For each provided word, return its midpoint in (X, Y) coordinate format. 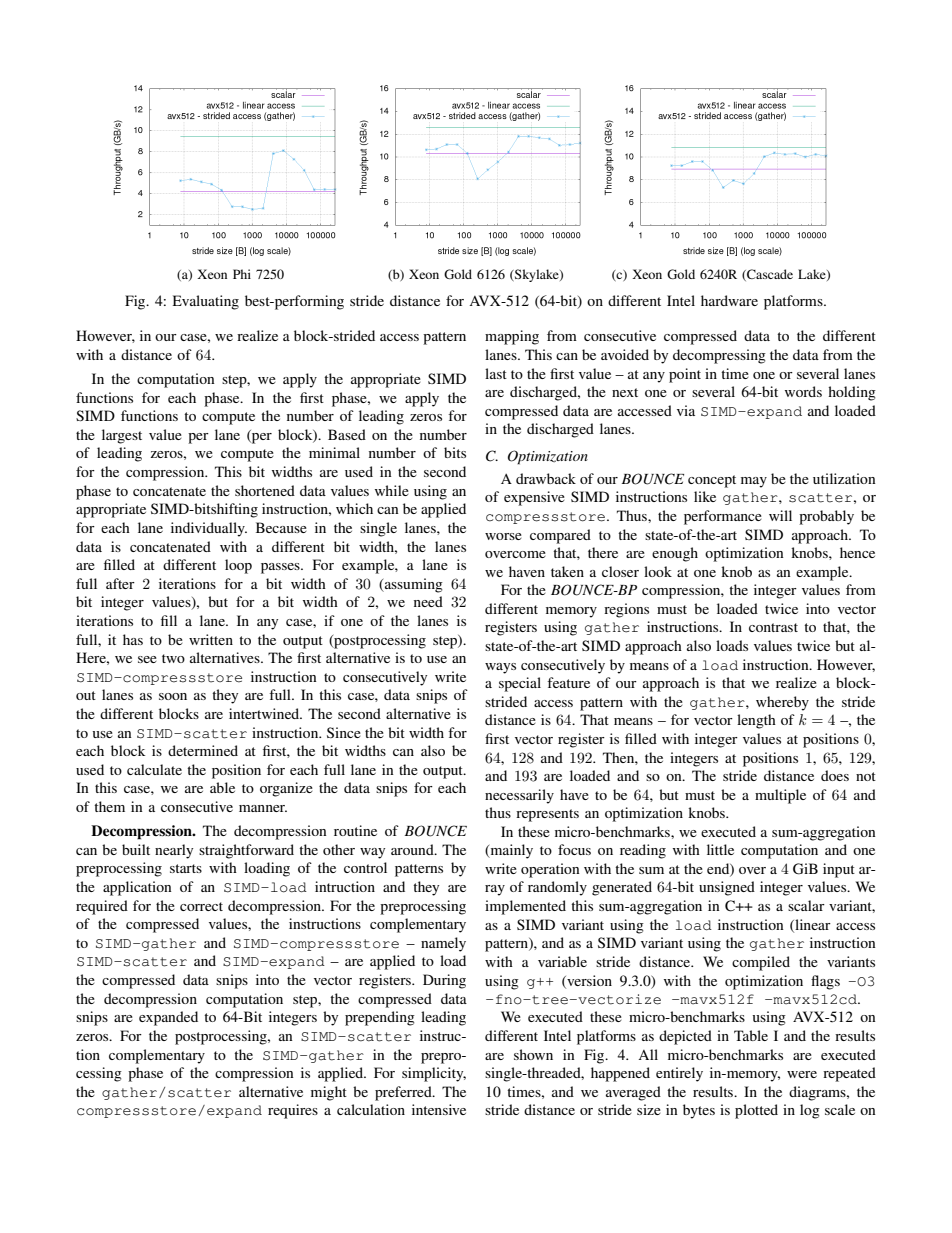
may (754, 482)
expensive (534, 498)
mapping (512, 337)
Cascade (769, 275)
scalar (806, 905)
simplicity (434, 1074)
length (756, 721)
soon (173, 696)
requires (293, 1111)
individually (209, 529)
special (520, 684)
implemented (525, 907)
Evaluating (206, 302)
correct (201, 906)
